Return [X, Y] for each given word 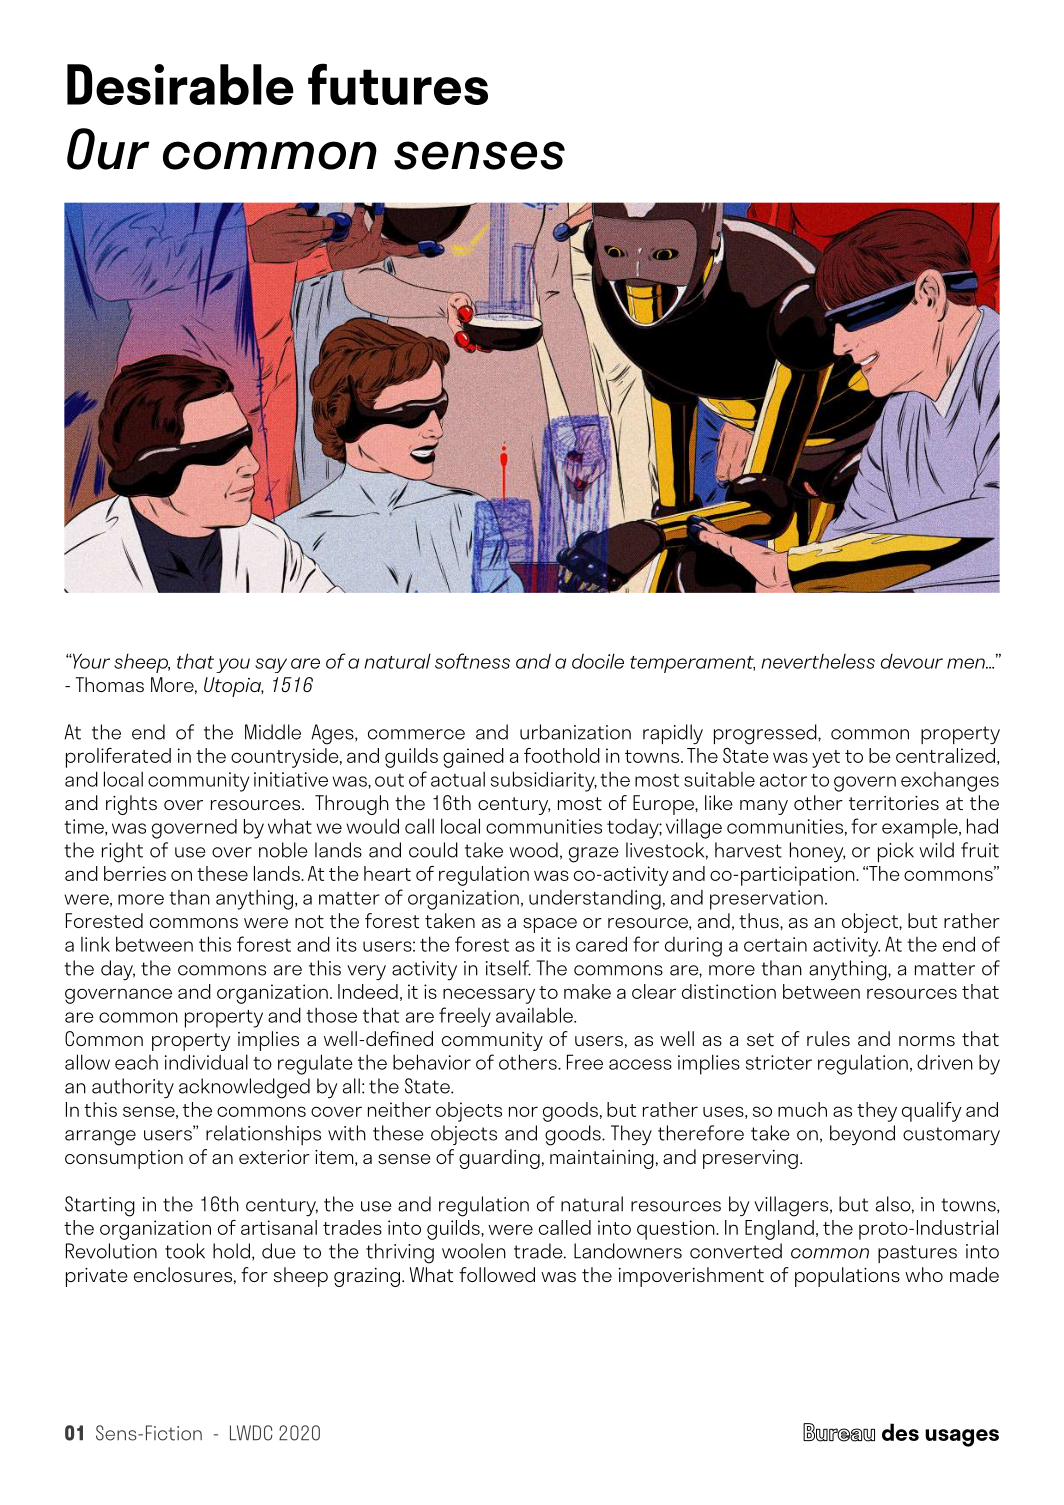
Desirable [180, 84]
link [95, 944]
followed [497, 1274]
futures [398, 84]
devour [912, 661]
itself [508, 968]
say [271, 665]
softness [472, 661]
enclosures [183, 1274]
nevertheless [818, 661]
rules [828, 1038]
